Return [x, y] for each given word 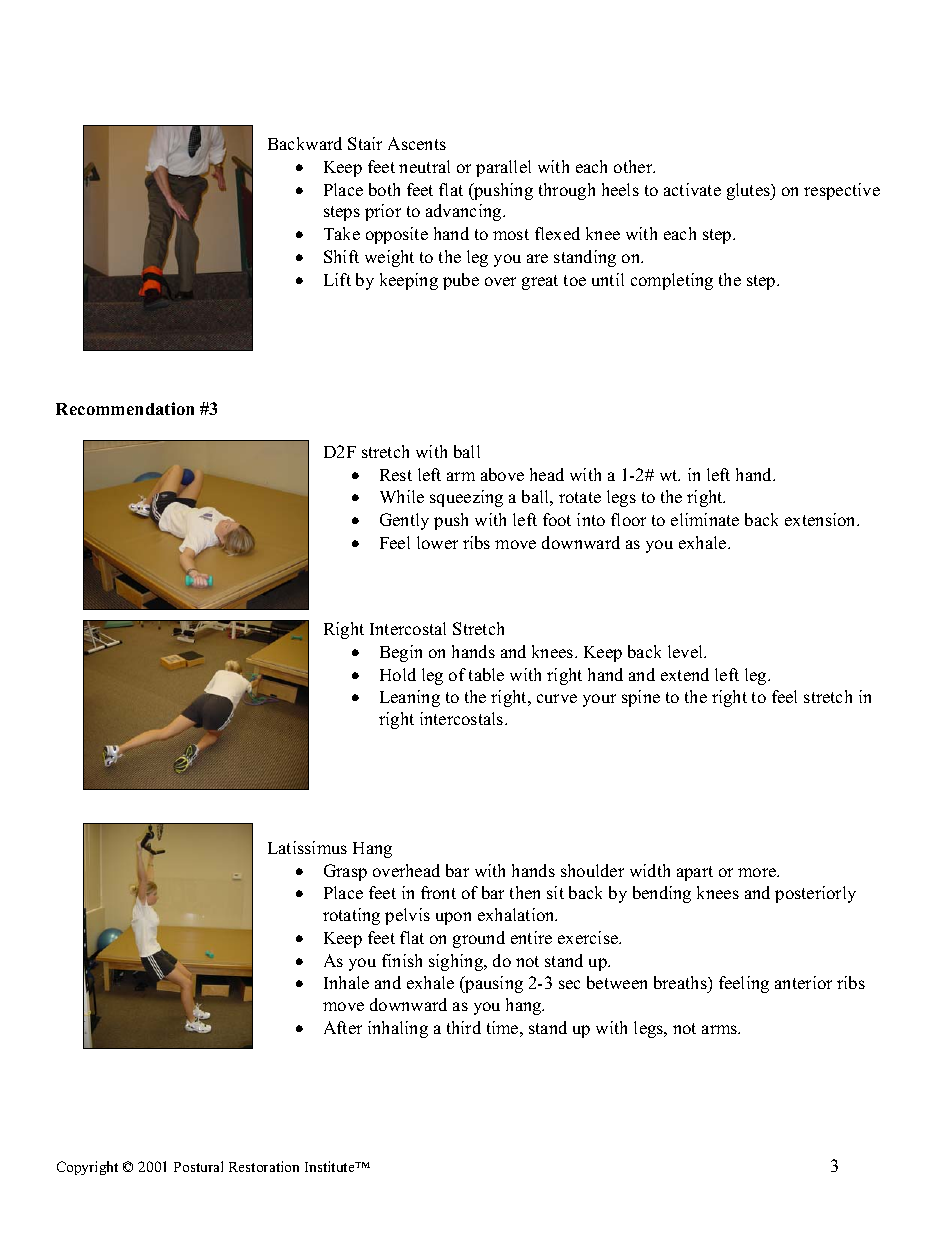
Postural [198, 1166]
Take [342, 233]
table [486, 674]
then [525, 892]
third [464, 1027]
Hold [398, 674]
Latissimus [307, 847]
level [687, 651]
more [758, 872]
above [502, 474]
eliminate [705, 519]
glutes [749, 191]
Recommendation [125, 408]
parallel [503, 168]
